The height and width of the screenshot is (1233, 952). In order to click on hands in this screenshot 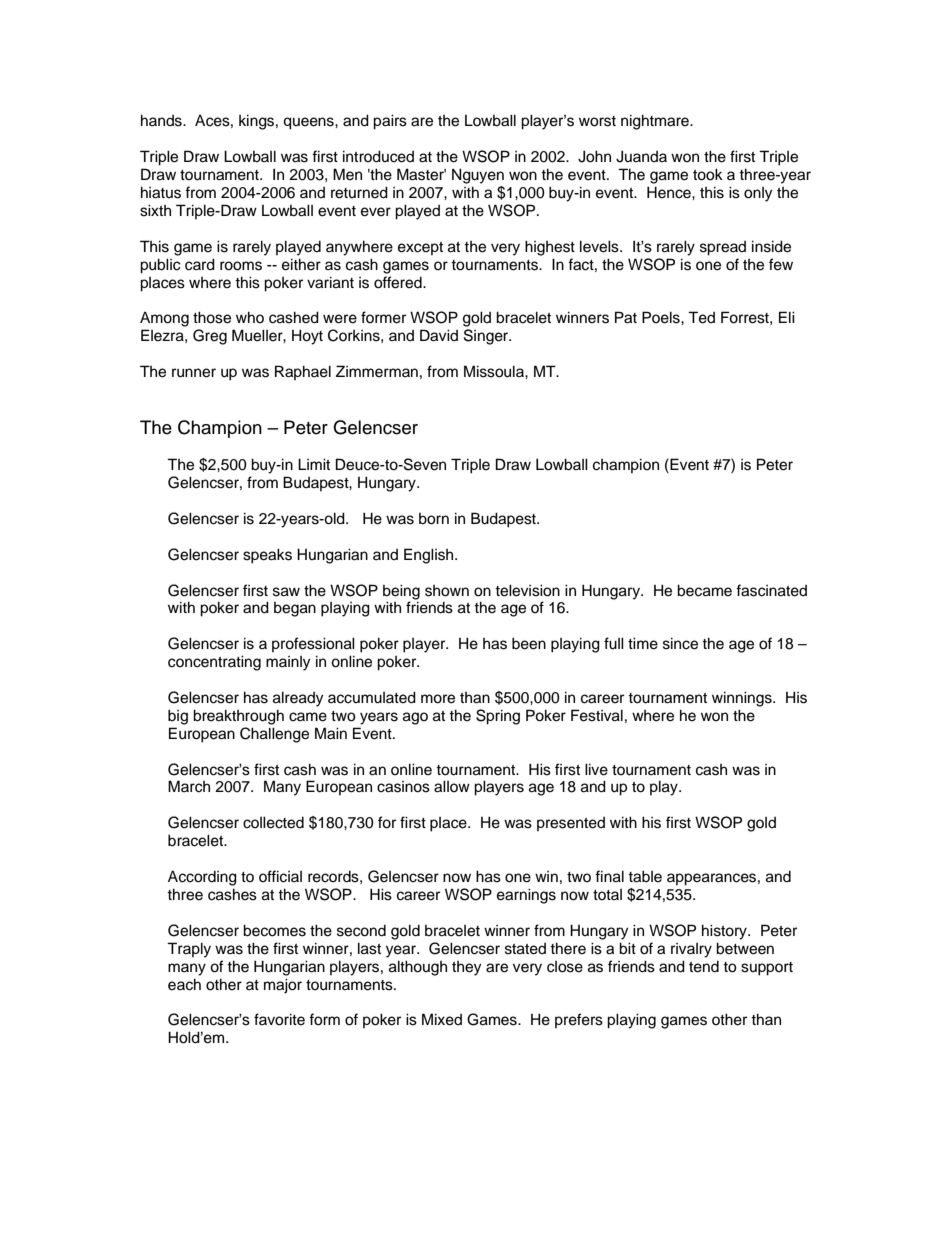, I will do `click(162, 120)`.
